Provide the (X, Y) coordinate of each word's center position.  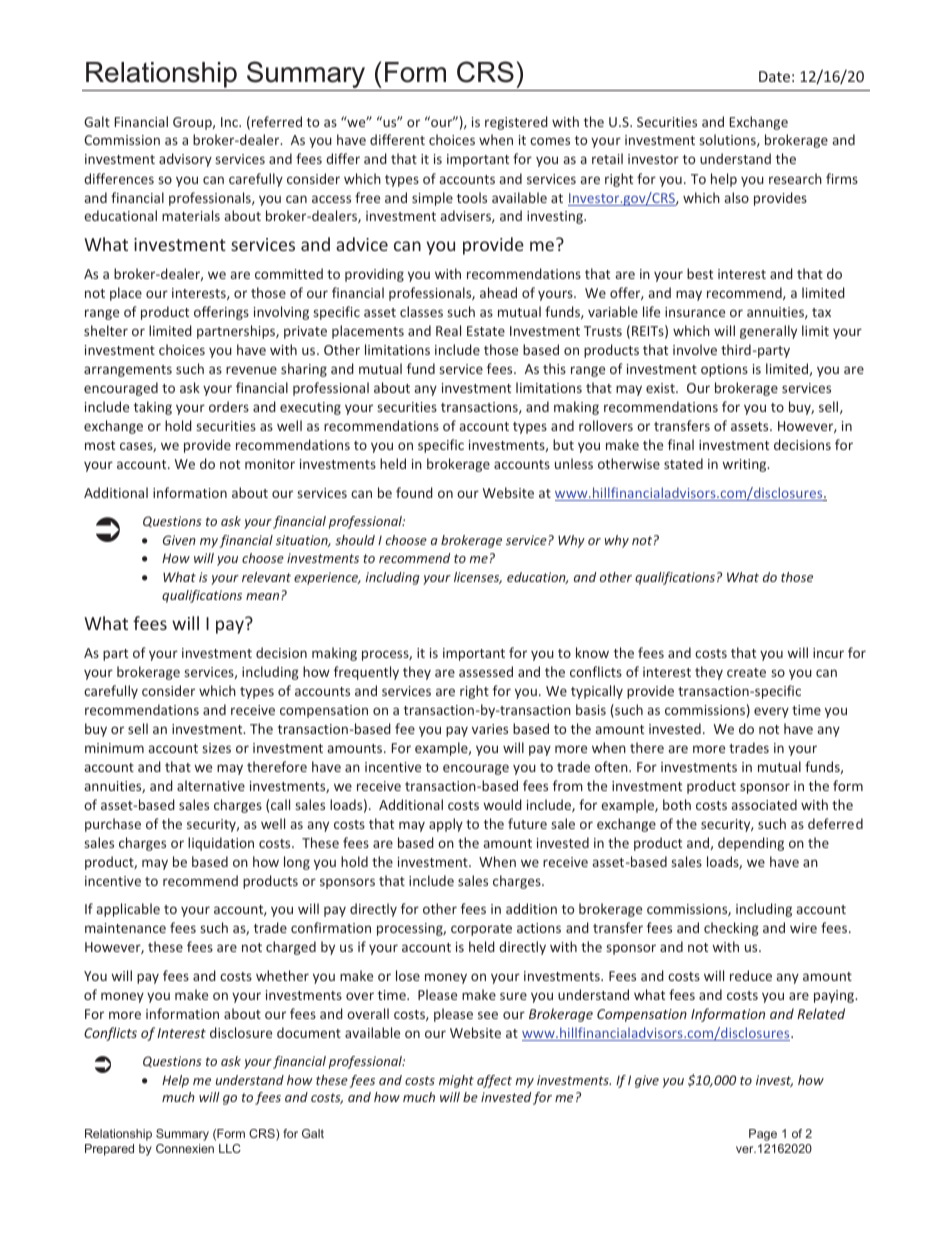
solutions (729, 140)
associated (764, 804)
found (414, 492)
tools (472, 197)
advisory (185, 160)
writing (746, 465)
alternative (211, 785)
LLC (230, 1148)
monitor (270, 464)
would (503, 804)
